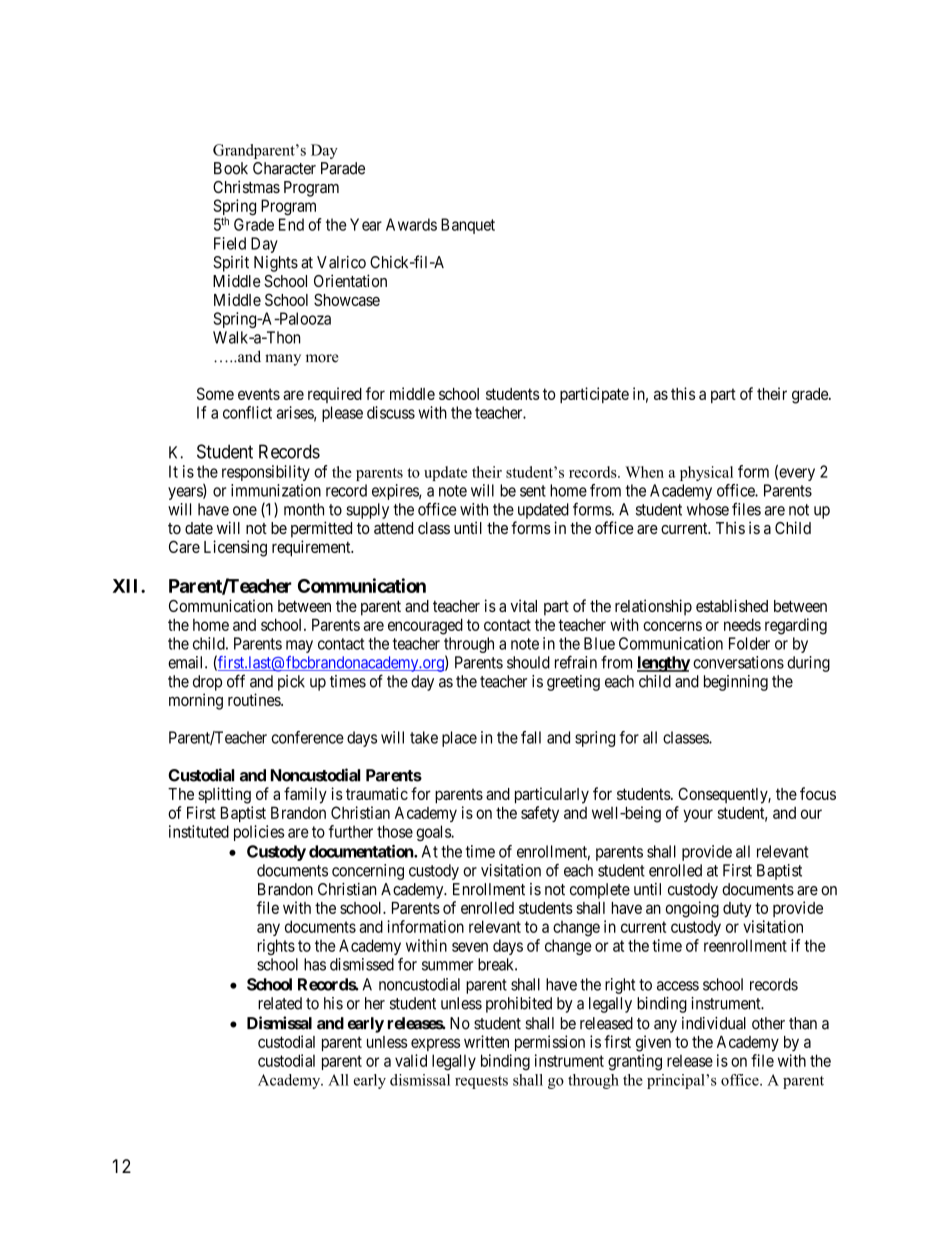  Describe the element at coordinates (434, 833) in the screenshot. I see `goals` at that location.
